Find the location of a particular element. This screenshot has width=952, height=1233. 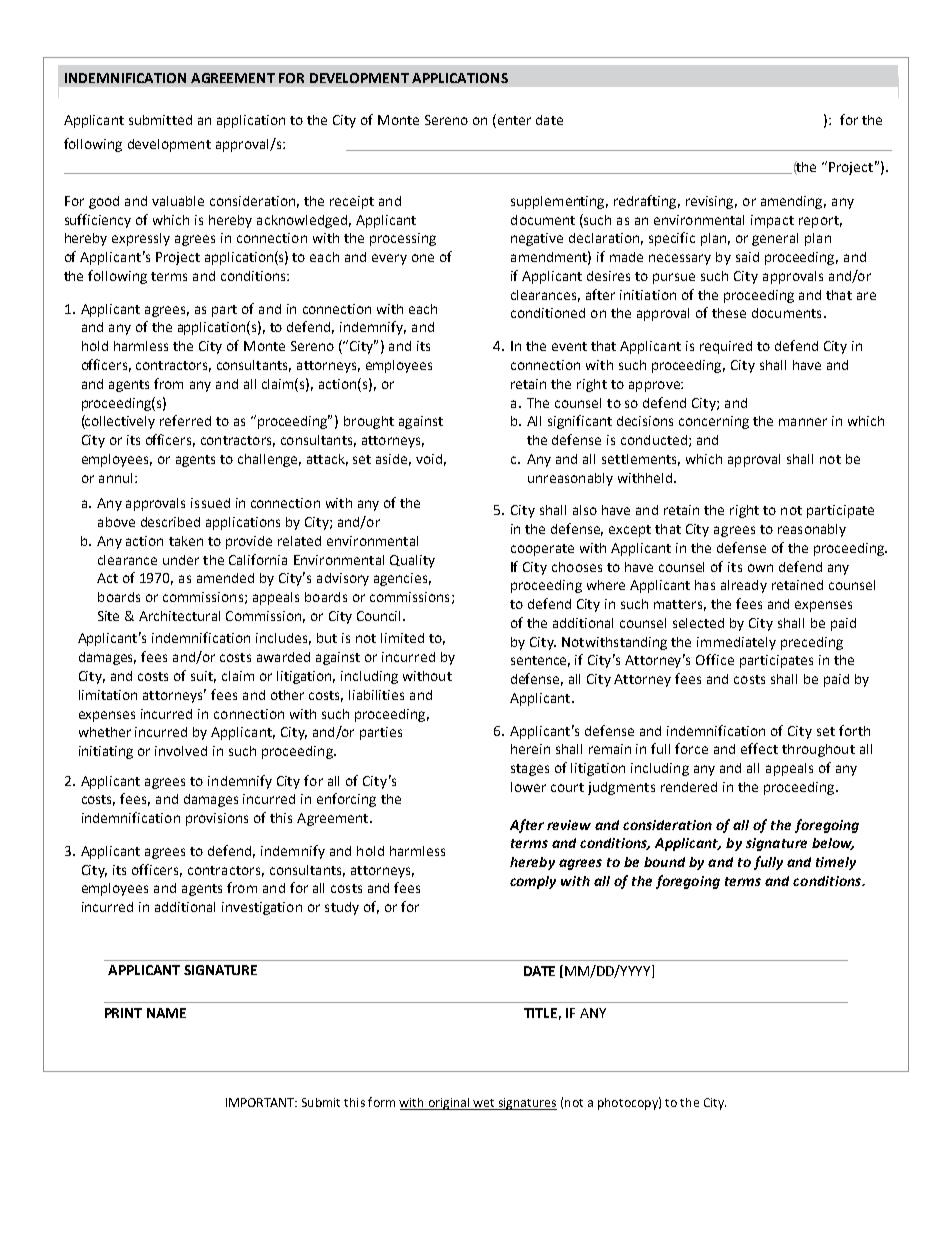

limited is located at coordinates (402, 638).
